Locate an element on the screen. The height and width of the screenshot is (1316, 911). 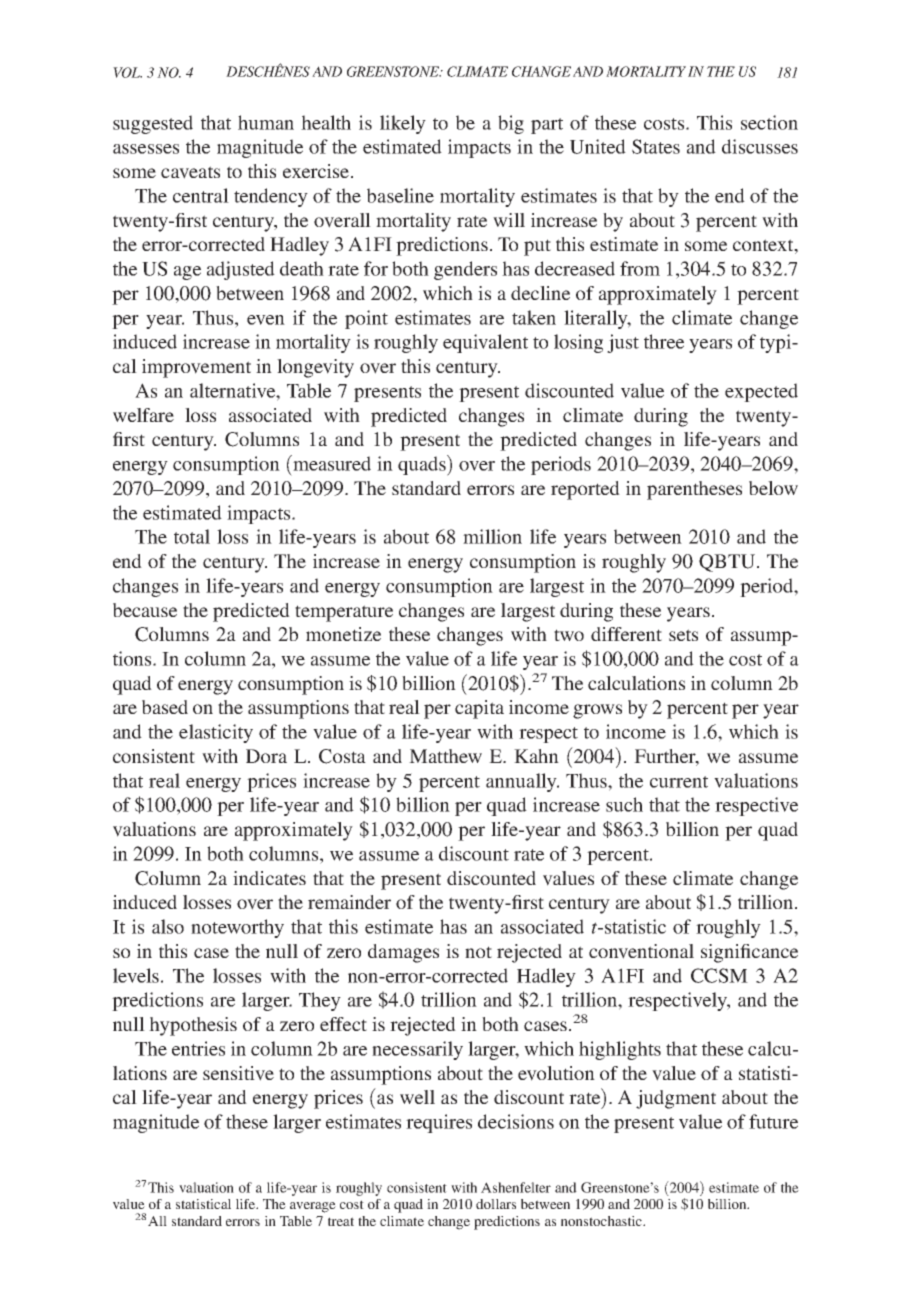
CCSM is located at coordinates (719, 975).
